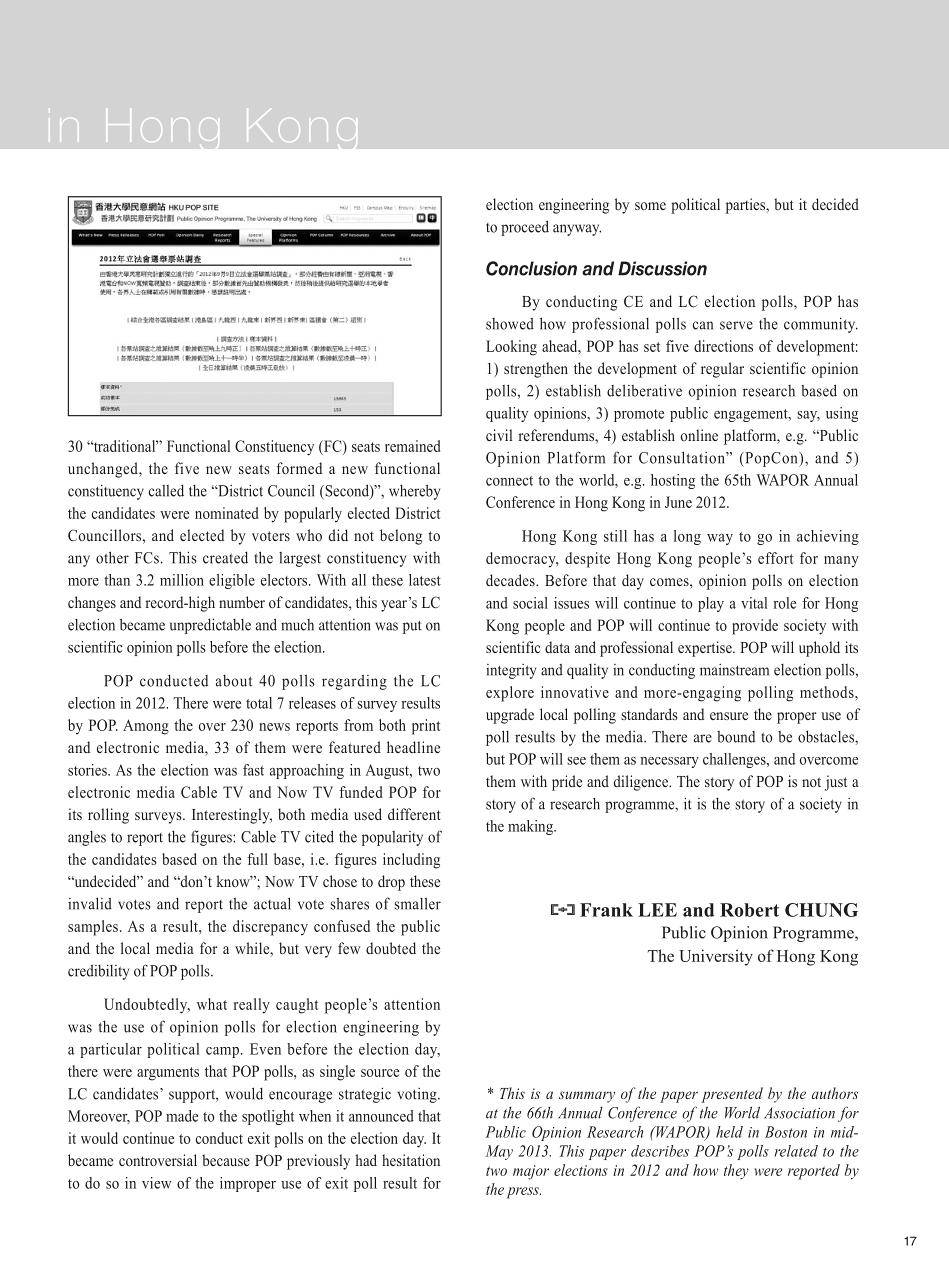 The height and width of the document is (1288, 949). Describe the element at coordinates (93, 928) in the document. I see `samples` at that location.
